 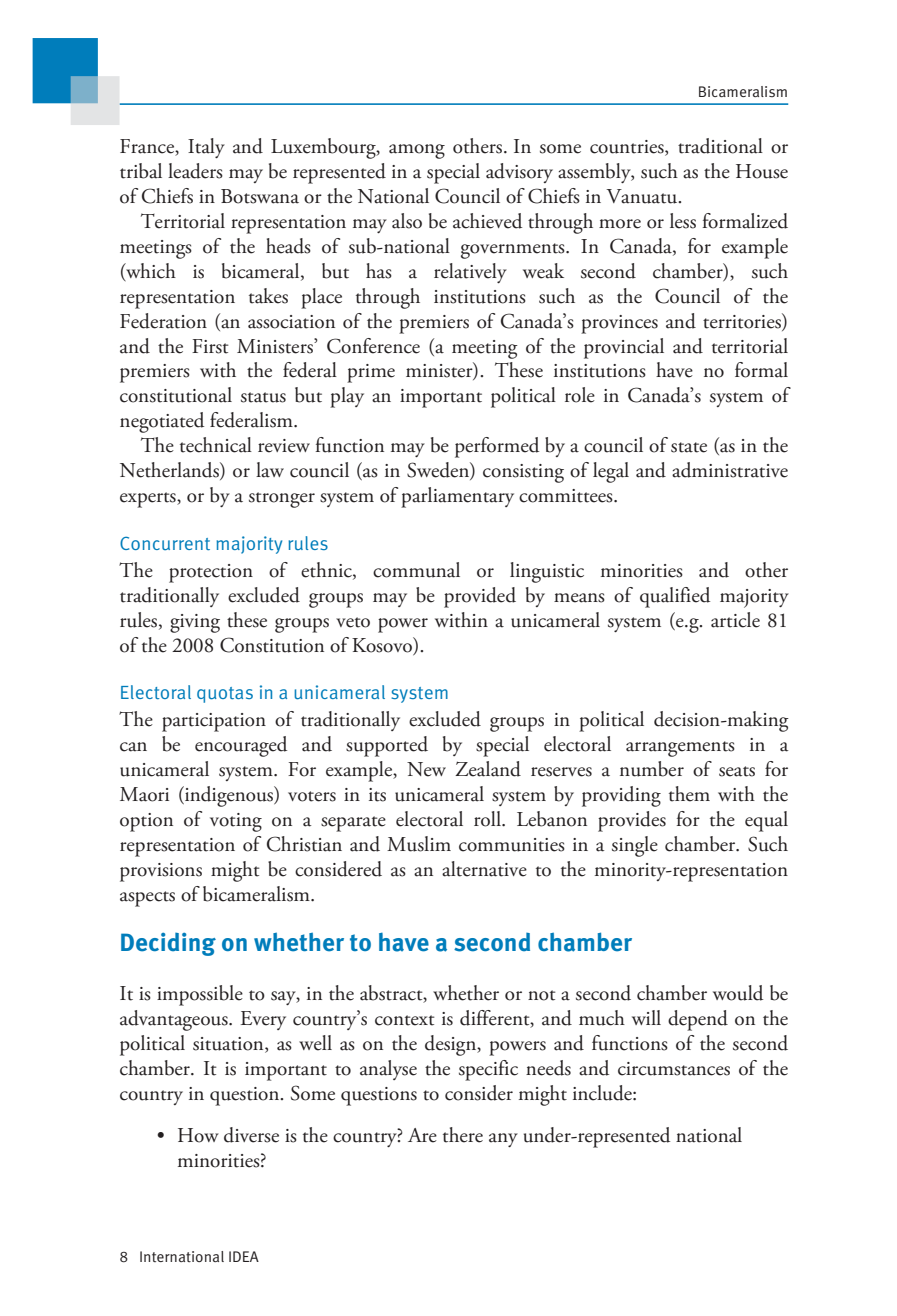 I want to click on quotas, so click(x=225, y=695).
